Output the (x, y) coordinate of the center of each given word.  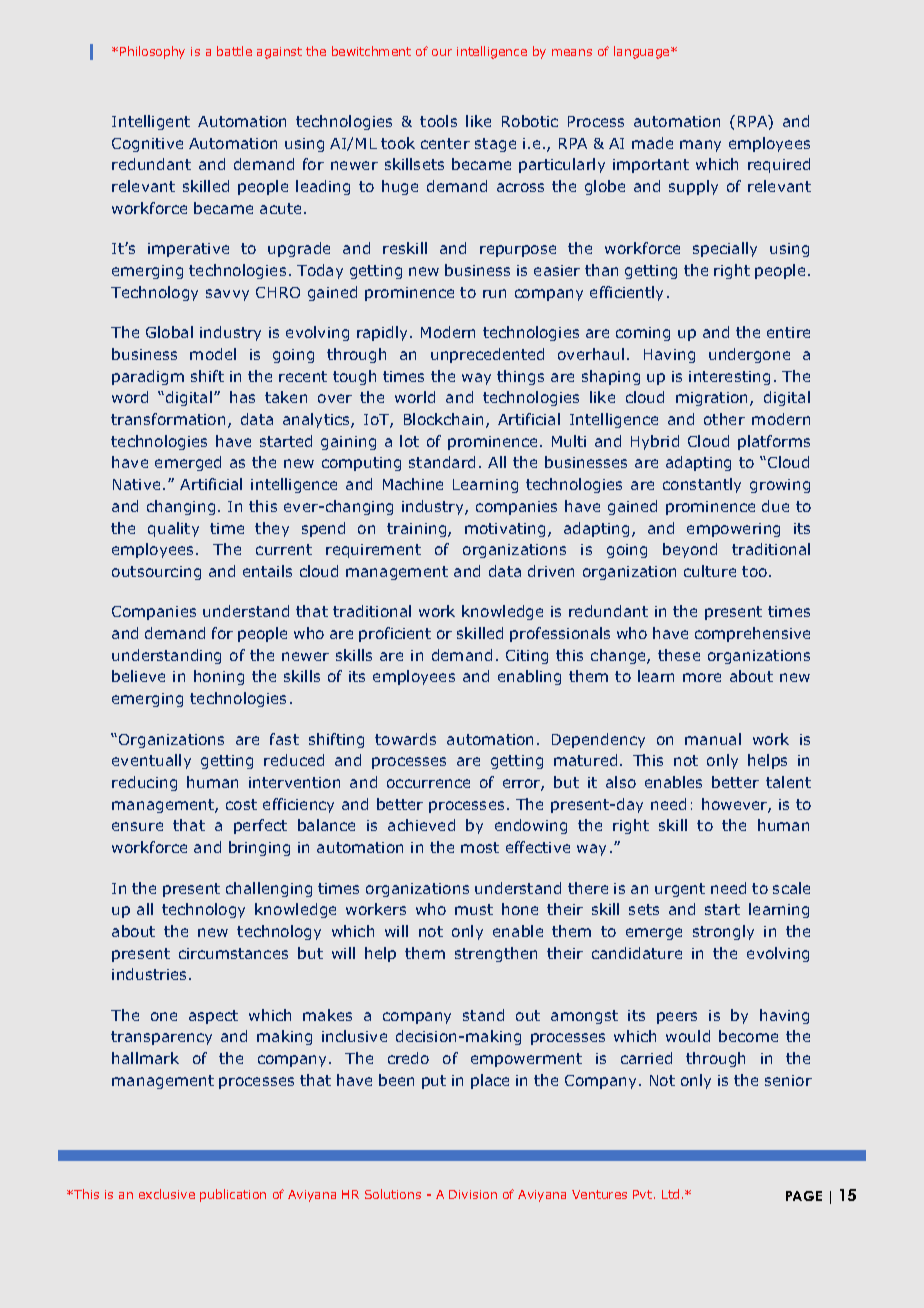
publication (233, 1195)
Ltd (670, 1194)
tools (438, 121)
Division (473, 1194)
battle (234, 51)
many (700, 146)
